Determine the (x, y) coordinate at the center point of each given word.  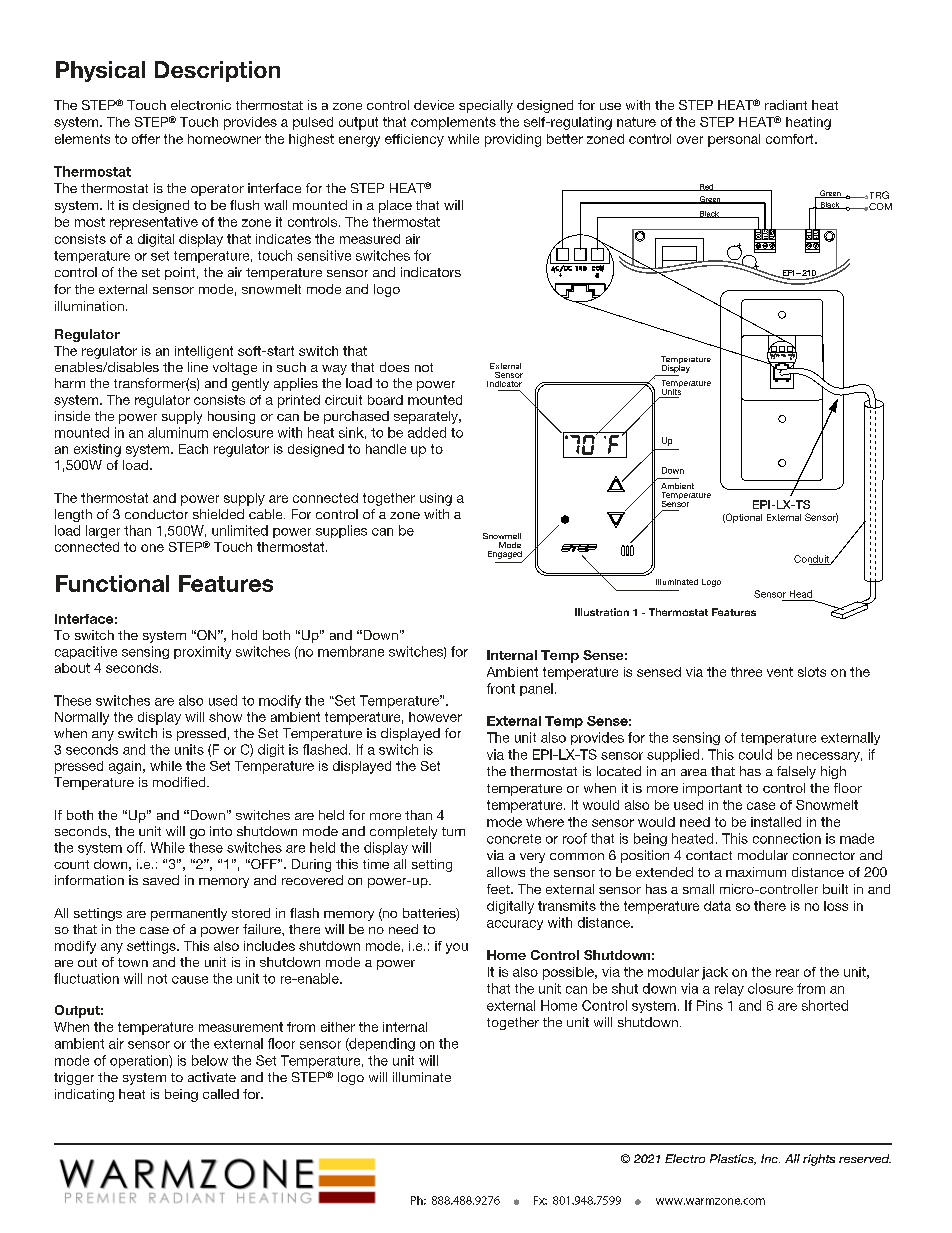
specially (486, 106)
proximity (202, 652)
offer (146, 139)
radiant (786, 105)
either (338, 1027)
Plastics (733, 1159)
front (501, 688)
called (221, 1094)
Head (801, 594)
